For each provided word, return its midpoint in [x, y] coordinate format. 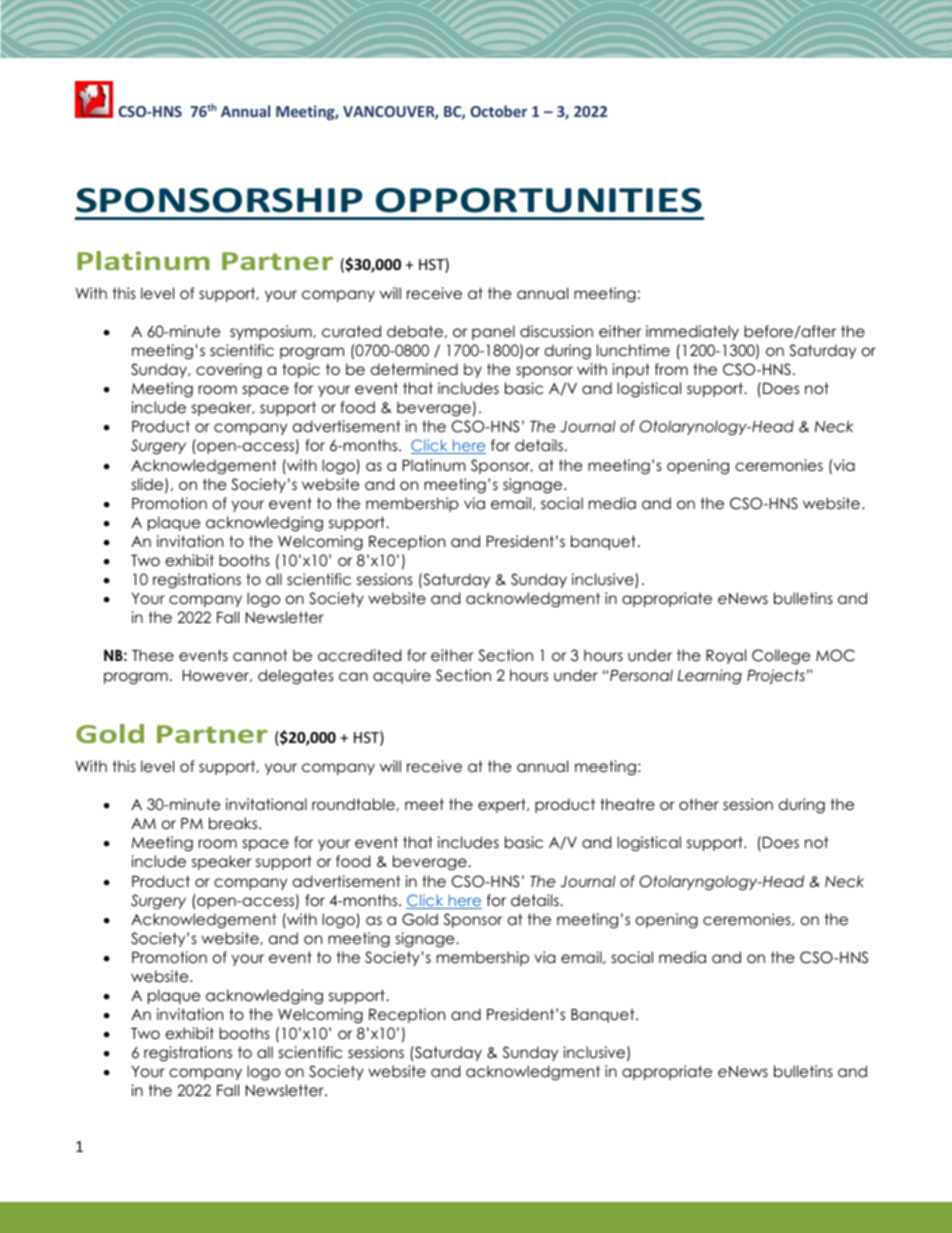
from [671, 369]
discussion [556, 331]
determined [414, 369]
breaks [234, 823]
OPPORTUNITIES [539, 200]
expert [503, 805]
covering [229, 370]
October [498, 111]
